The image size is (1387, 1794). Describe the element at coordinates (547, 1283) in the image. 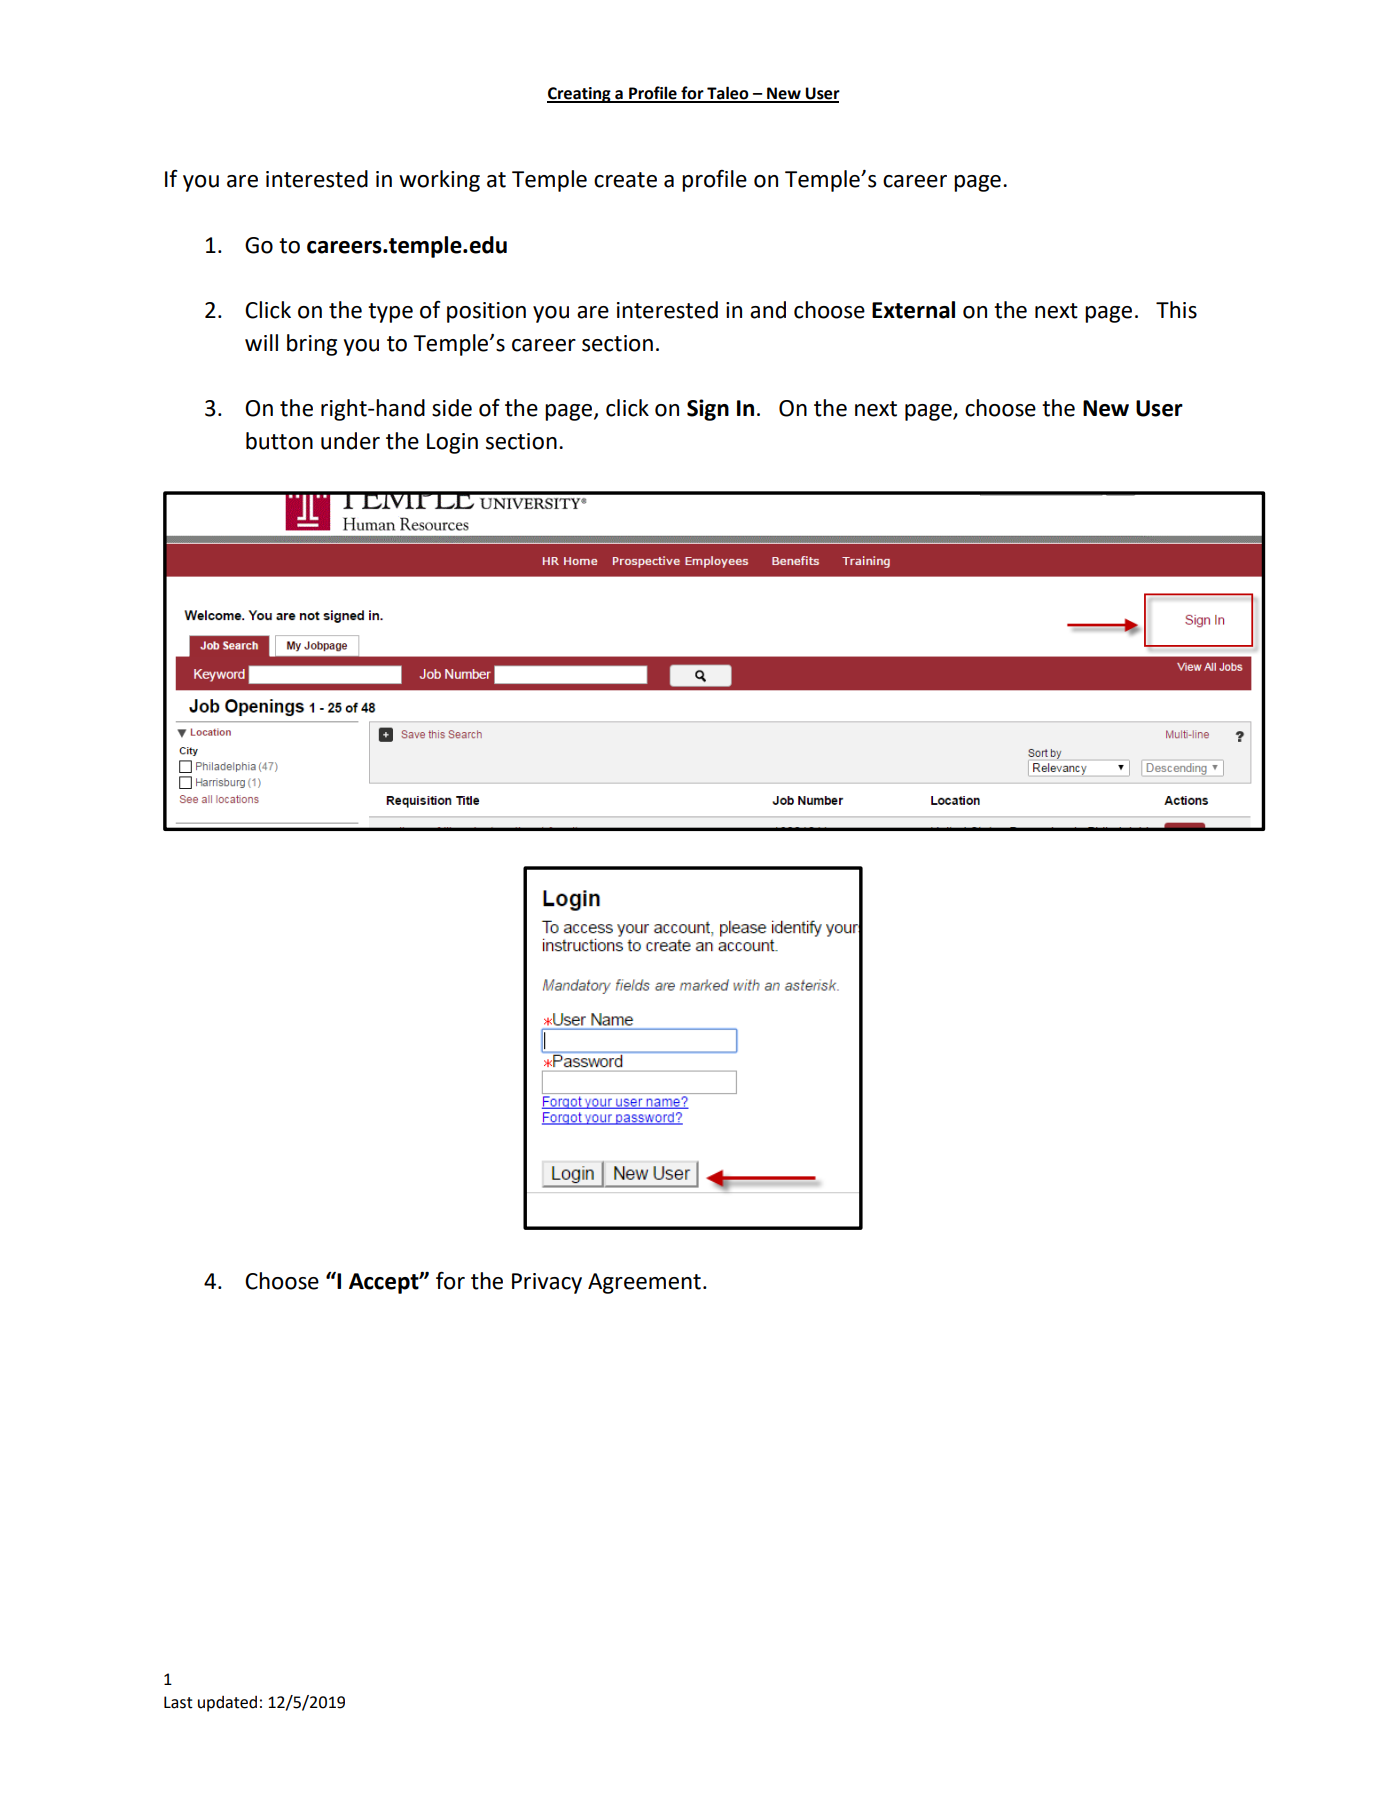

I see `Privacy` at that location.
